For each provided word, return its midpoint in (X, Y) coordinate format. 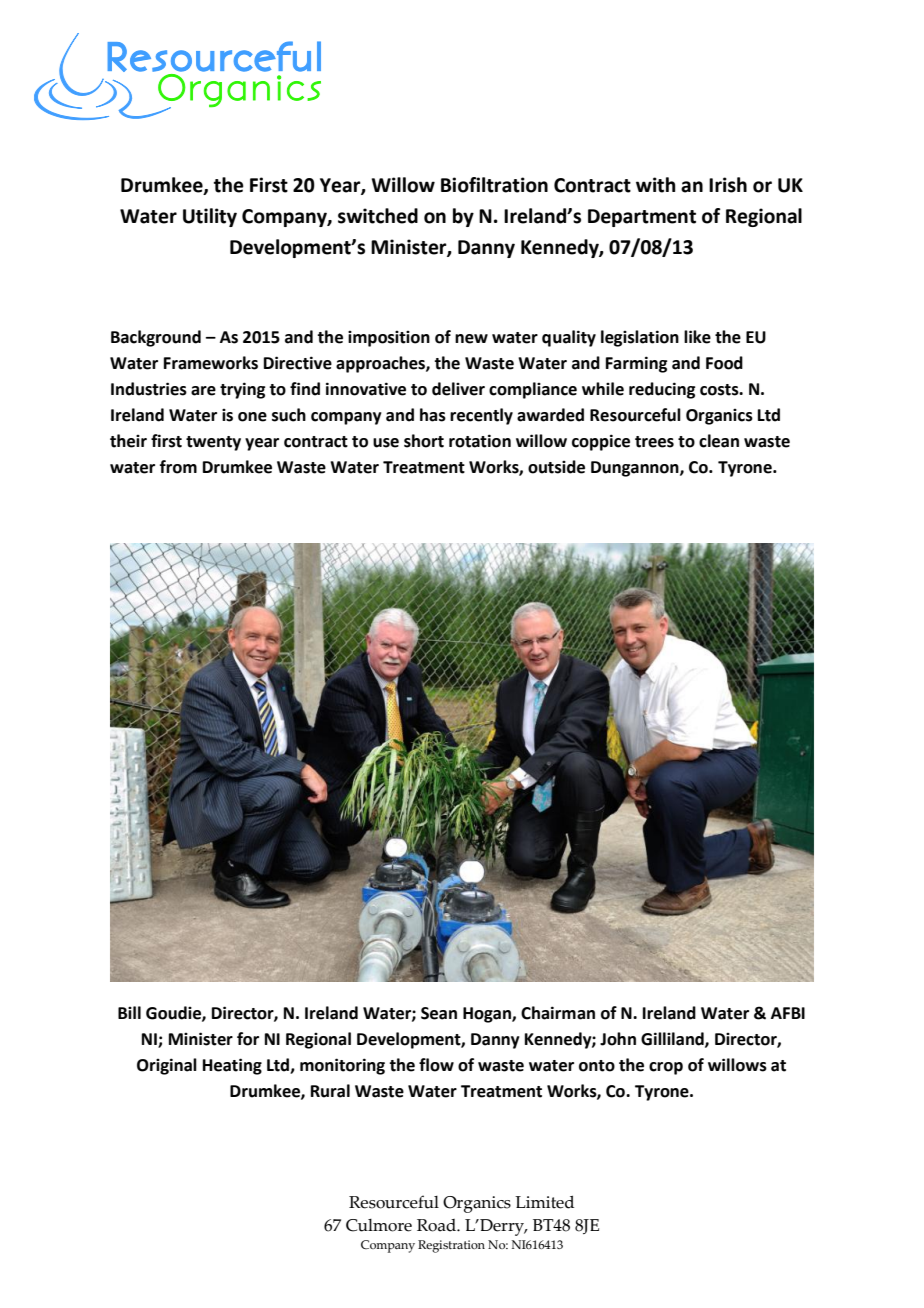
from (178, 467)
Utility (210, 217)
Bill (129, 1012)
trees (654, 442)
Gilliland (673, 1039)
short (424, 441)
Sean (439, 1013)
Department (642, 218)
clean (719, 441)
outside (556, 467)
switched (378, 216)
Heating (232, 1066)
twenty (213, 443)
